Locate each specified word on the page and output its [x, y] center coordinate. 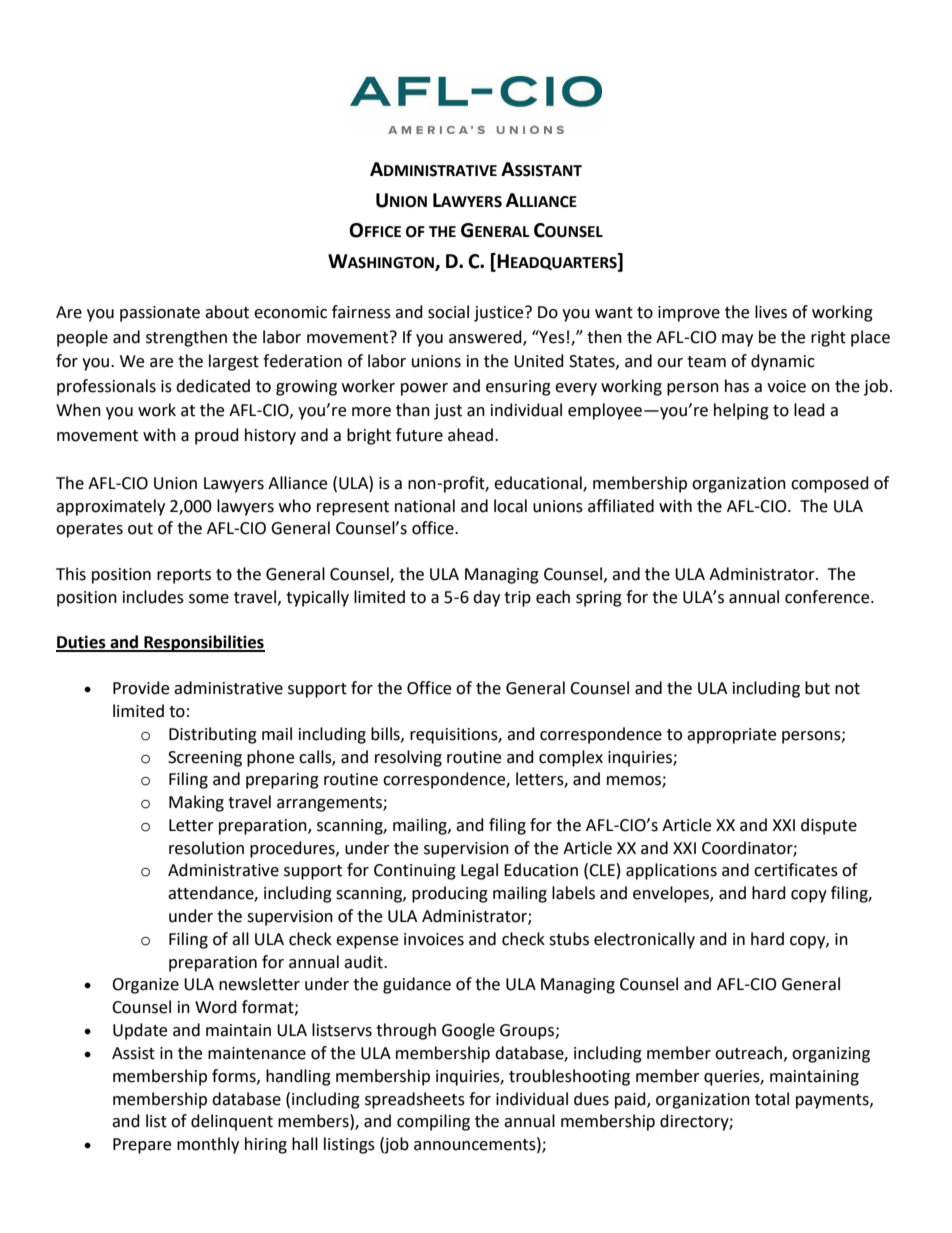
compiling [433, 1122]
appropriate [731, 736]
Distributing [213, 735]
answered [486, 337]
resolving [408, 758]
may [737, 340]
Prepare [142, 1146]
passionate [160, 314]
